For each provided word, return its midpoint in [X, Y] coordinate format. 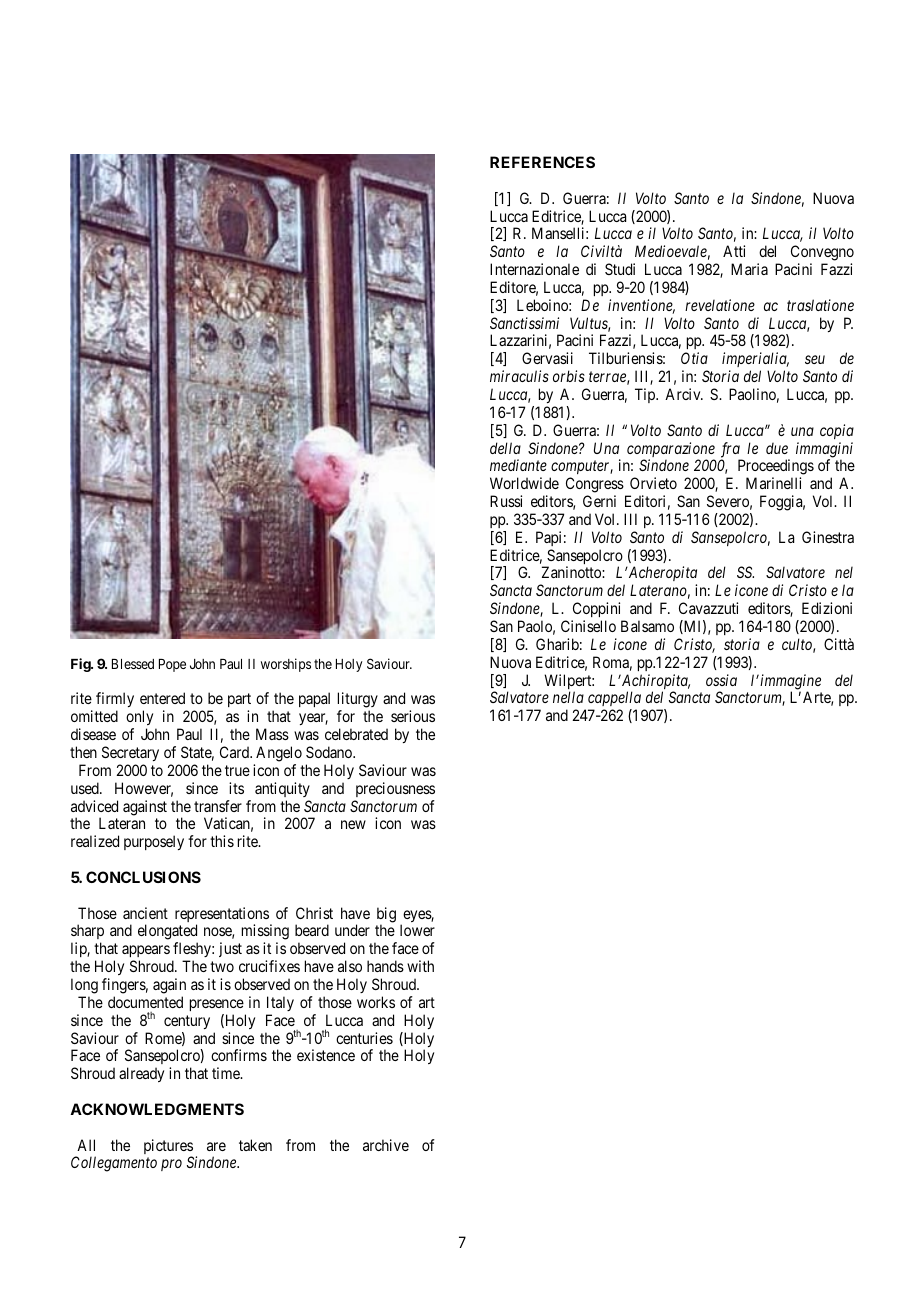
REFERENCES [542, 162]
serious [413, 716]
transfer [218, 806]
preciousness [395, 789]
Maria [749, 269]
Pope [172, 665]
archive [386, 1145]
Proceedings [776, 468]
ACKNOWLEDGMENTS [157, 1109]
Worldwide [524, 483]
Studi [620, 269]
